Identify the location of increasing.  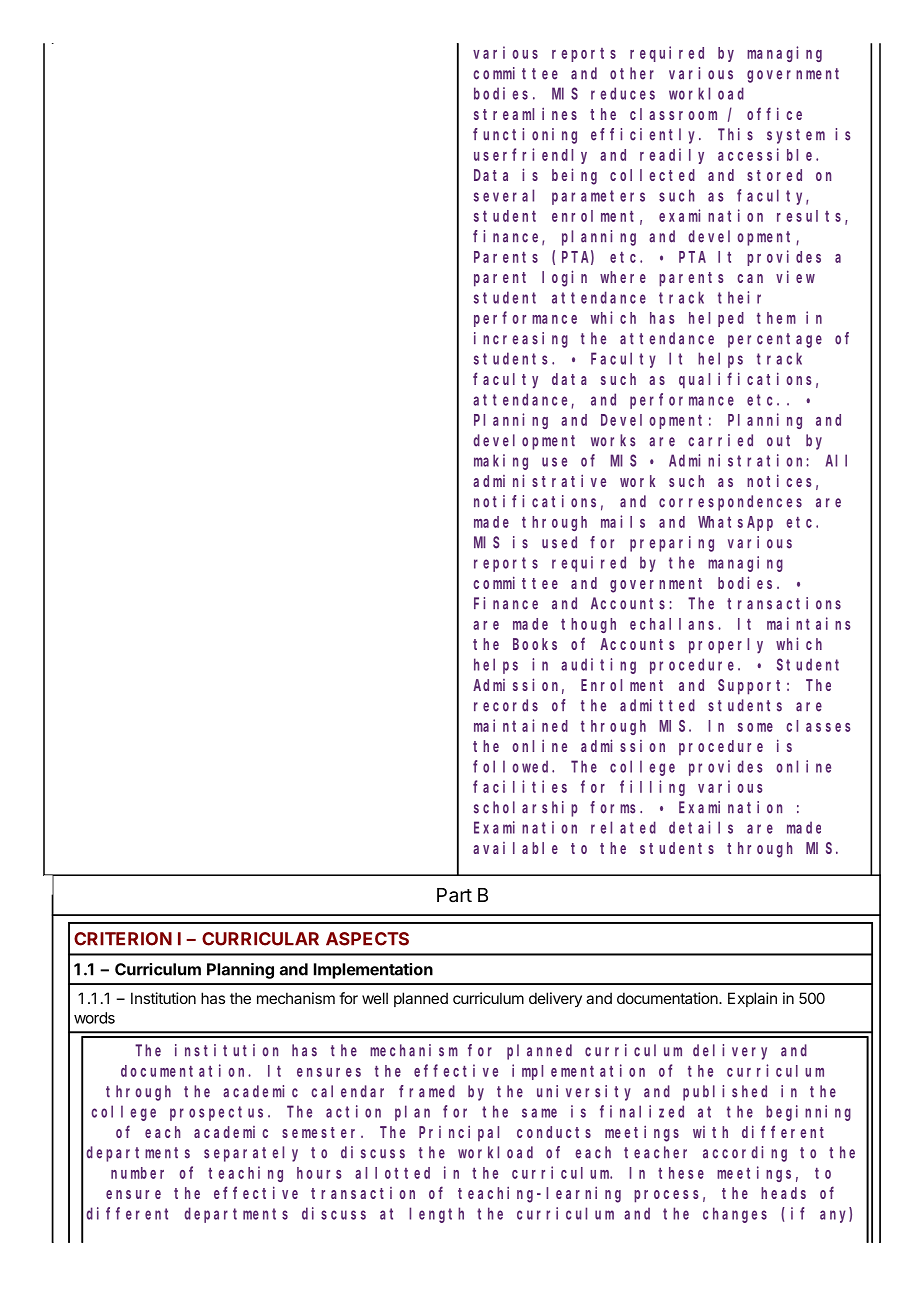
(521, 340).
